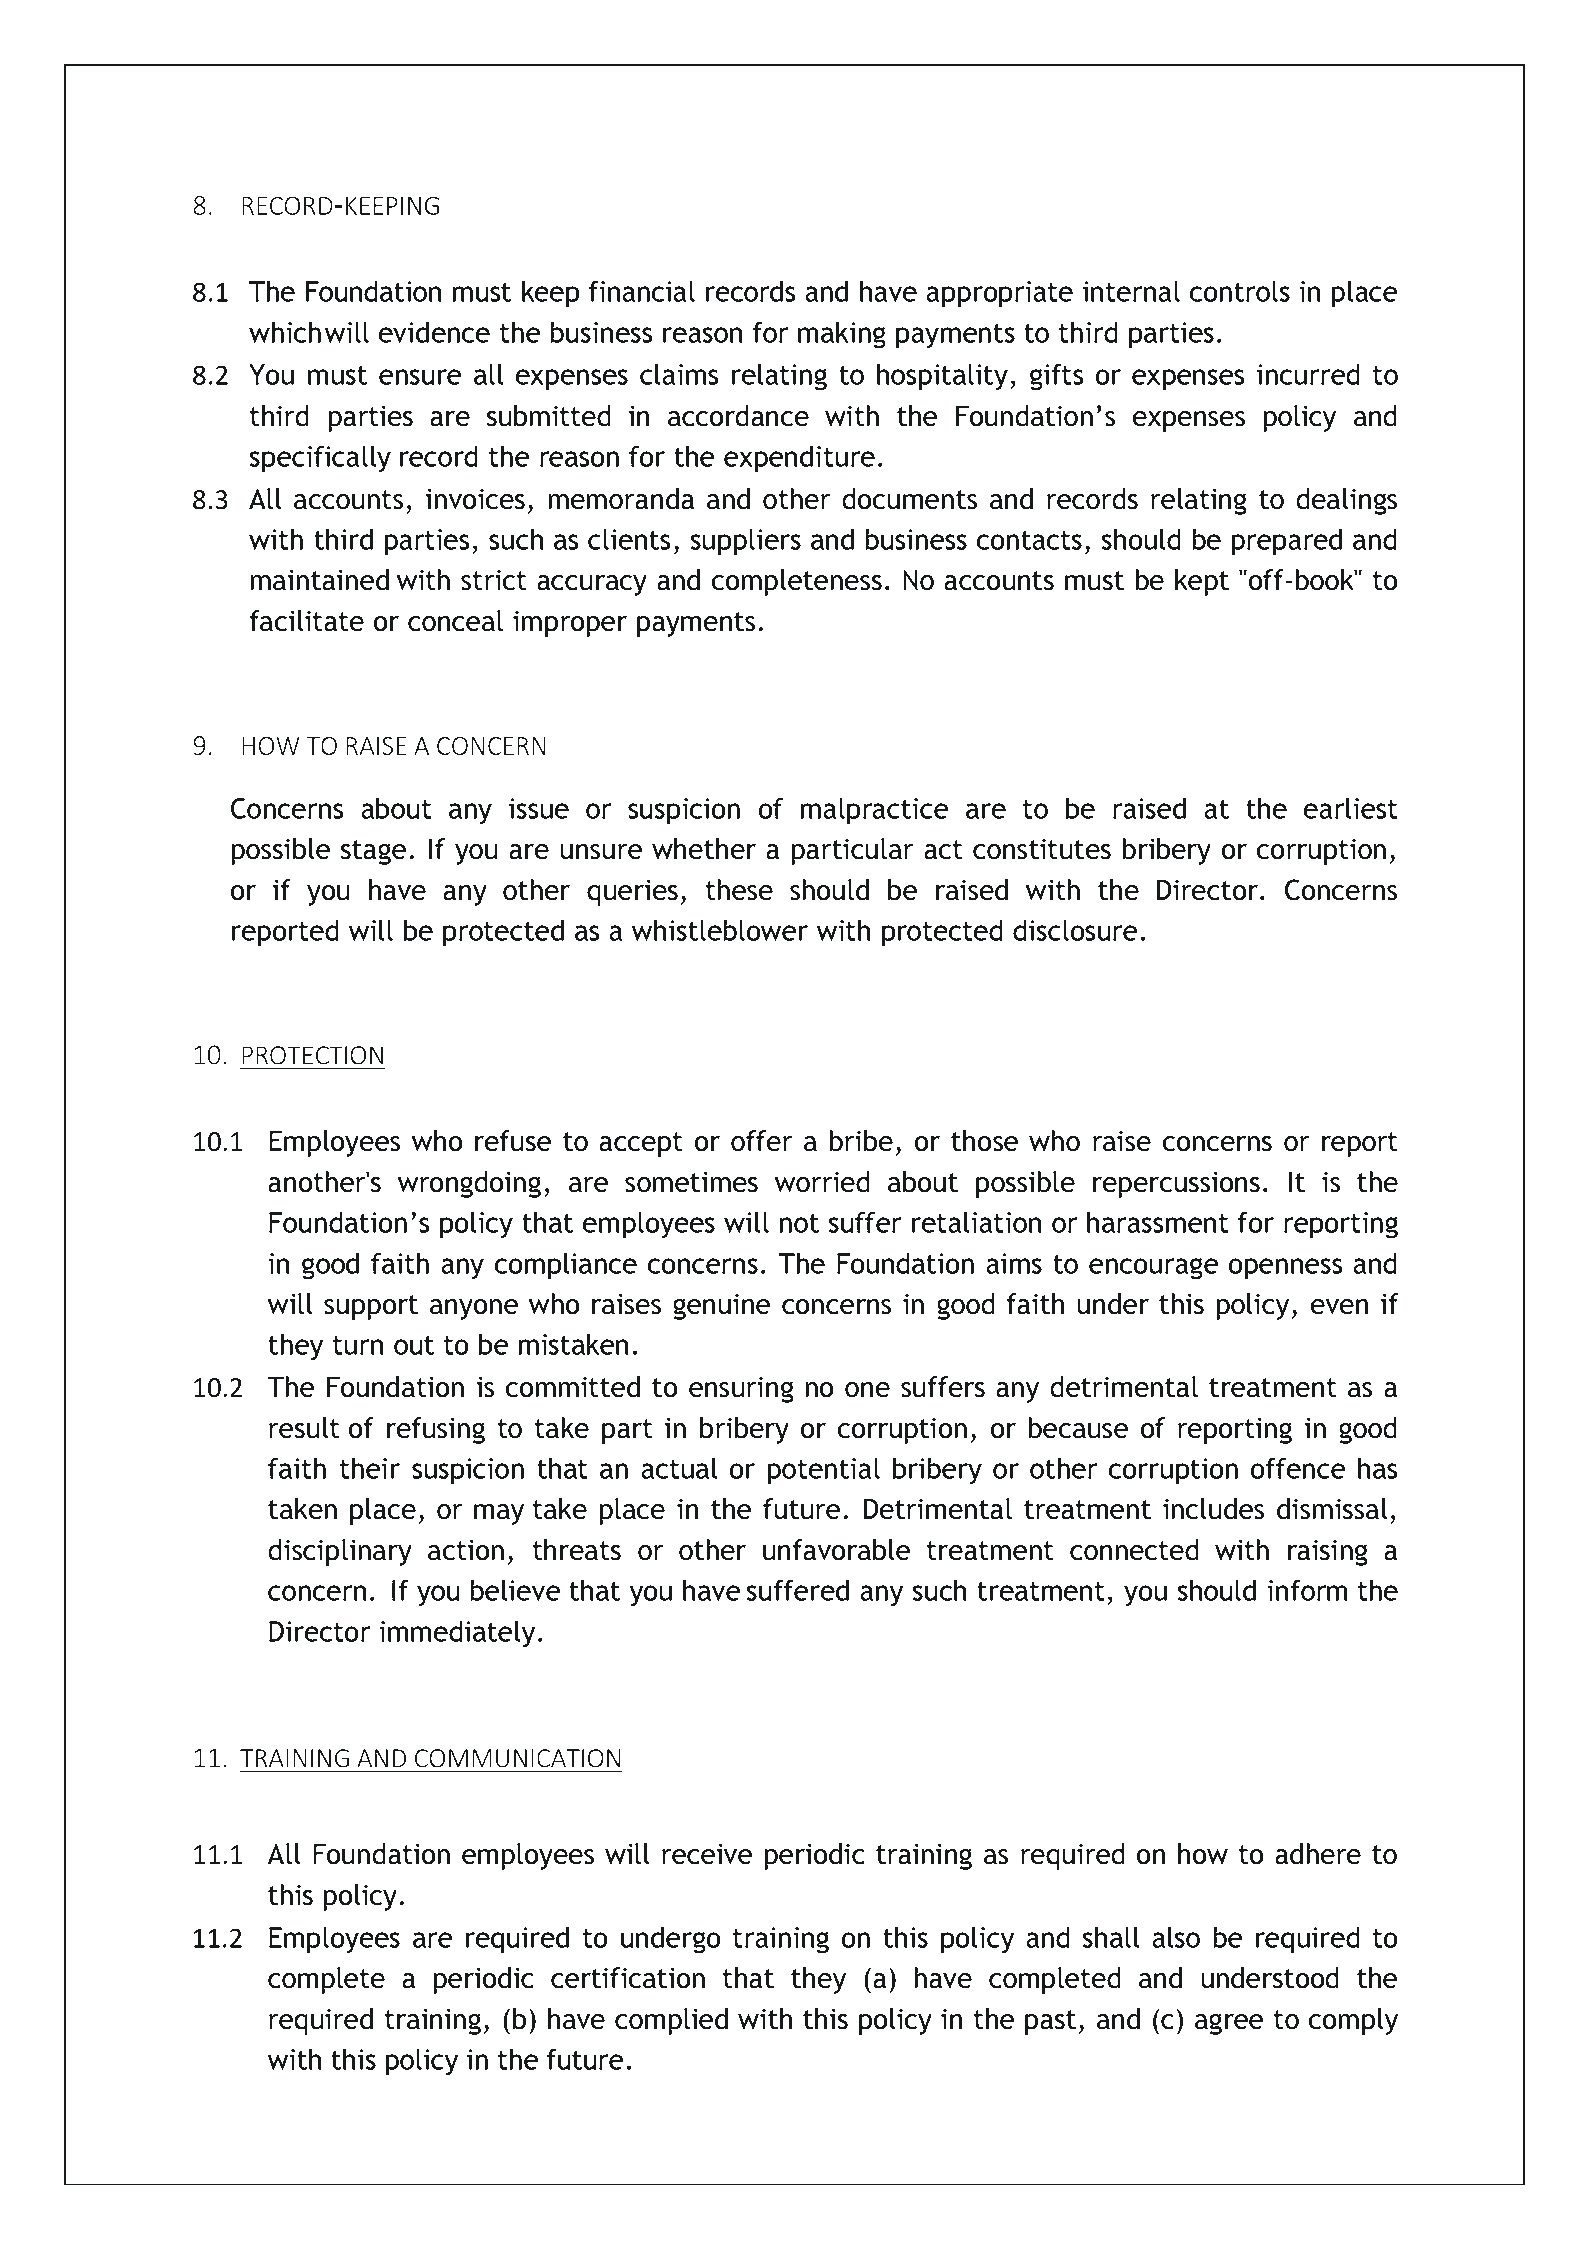  What do you see at coordinates (1176, 1184) in the screenshot?
I see `repercussions` at bounding box center [1176, 1184].
